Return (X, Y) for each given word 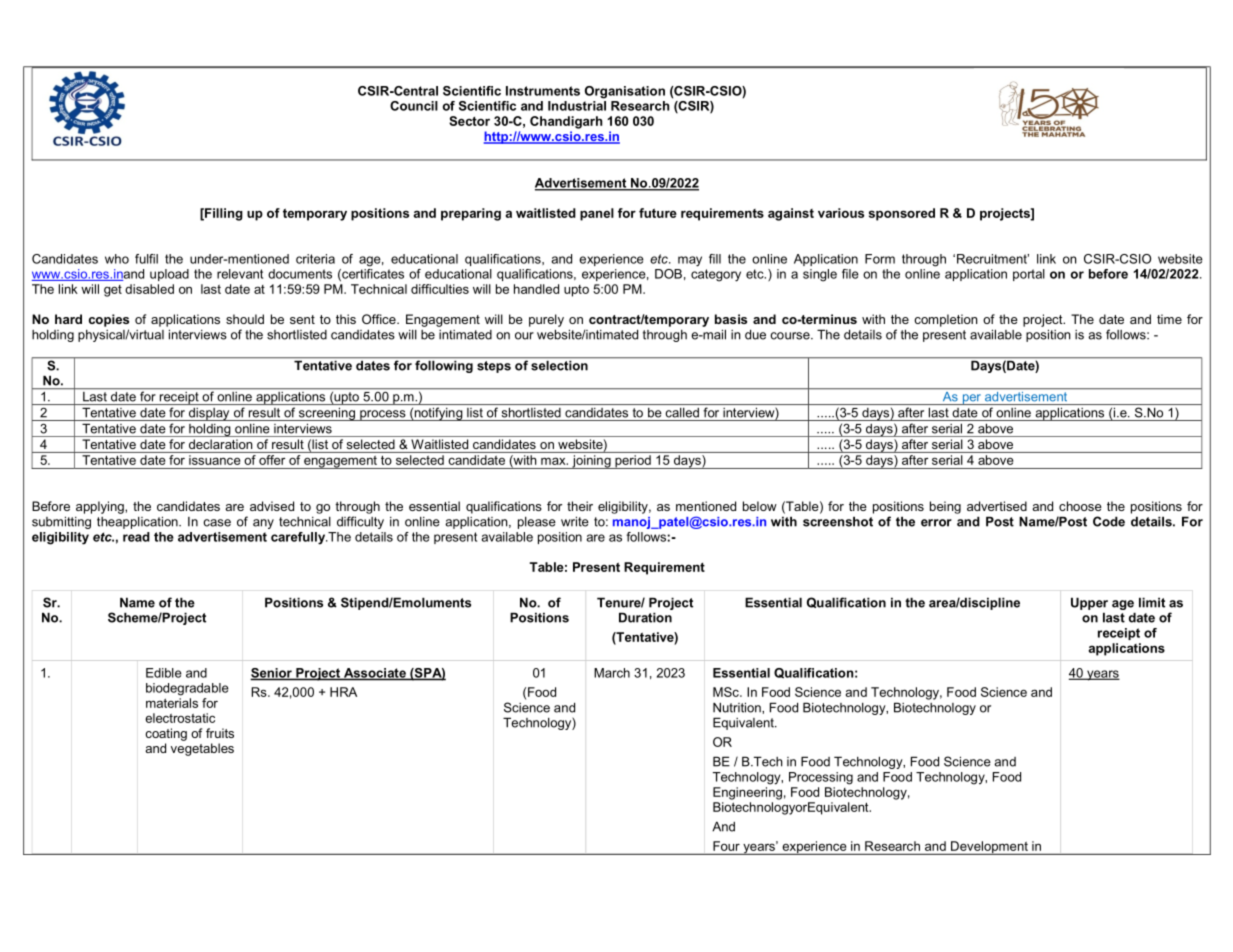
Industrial (577, 104)
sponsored (902, 214)
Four (726, 846)
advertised (997, 506)
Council (414, 106)
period (633, 462)
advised (272, 506)
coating (166, 734)
